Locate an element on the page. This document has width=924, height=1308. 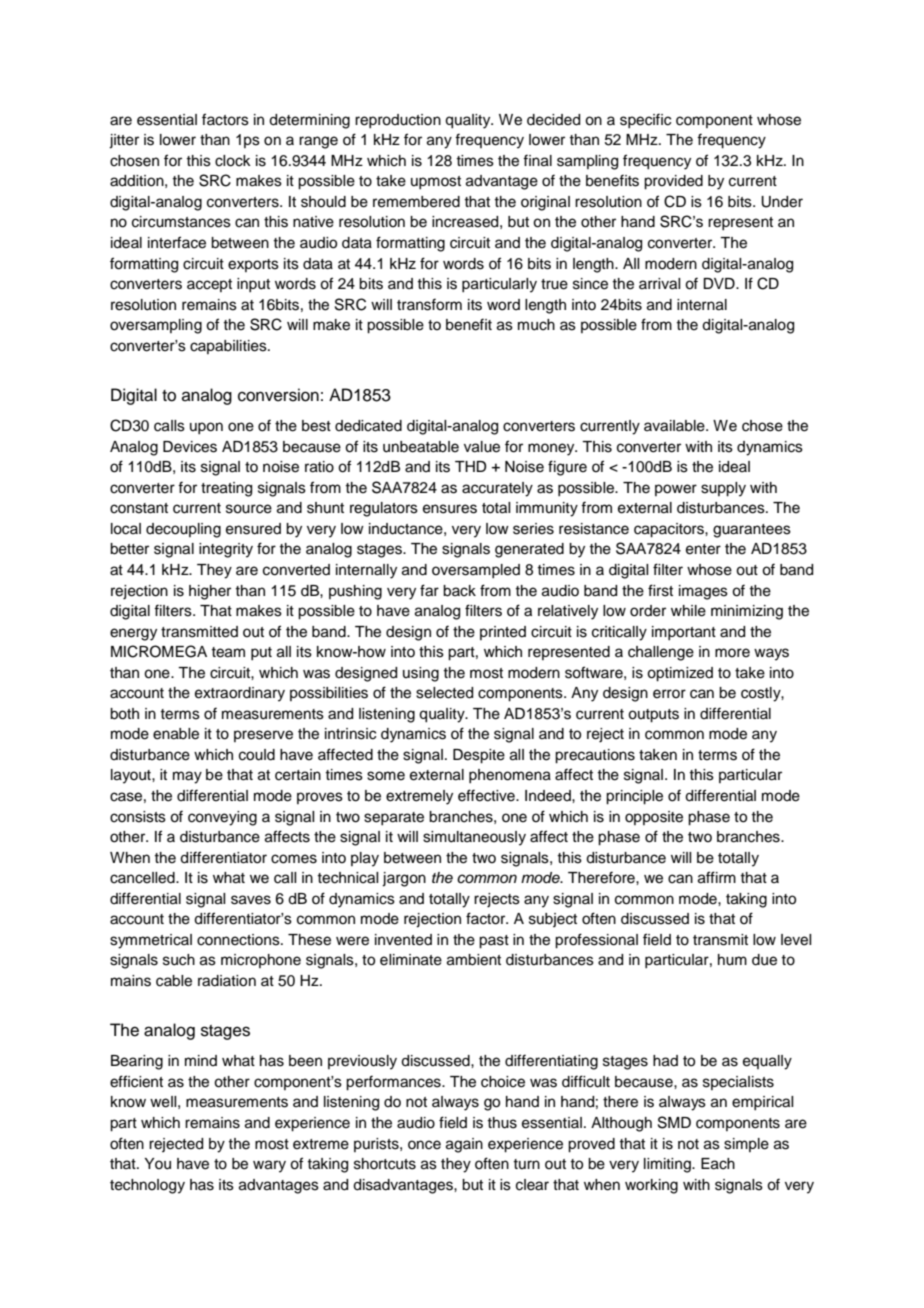
Each is located at coordinates (718, 1164).
